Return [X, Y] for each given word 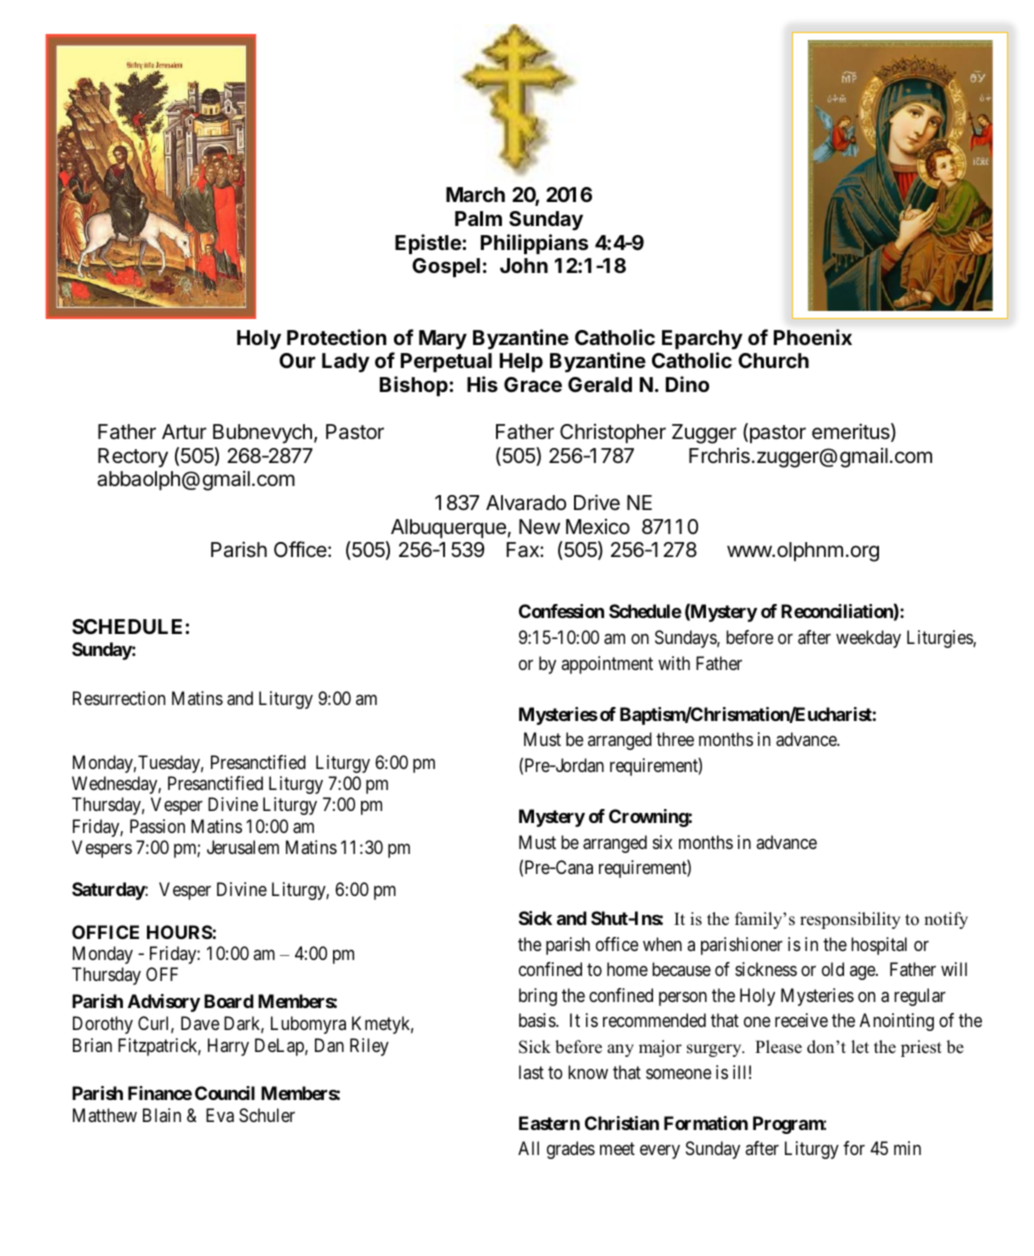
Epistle [429, 244]
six [662, 842]
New [539, 526]
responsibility [850, 920]
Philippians [534, 244]
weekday [868, 639]
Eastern [549, 1123]
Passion [157, 826]
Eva [220, 1115]
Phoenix [813, 337]
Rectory [133, 458]
